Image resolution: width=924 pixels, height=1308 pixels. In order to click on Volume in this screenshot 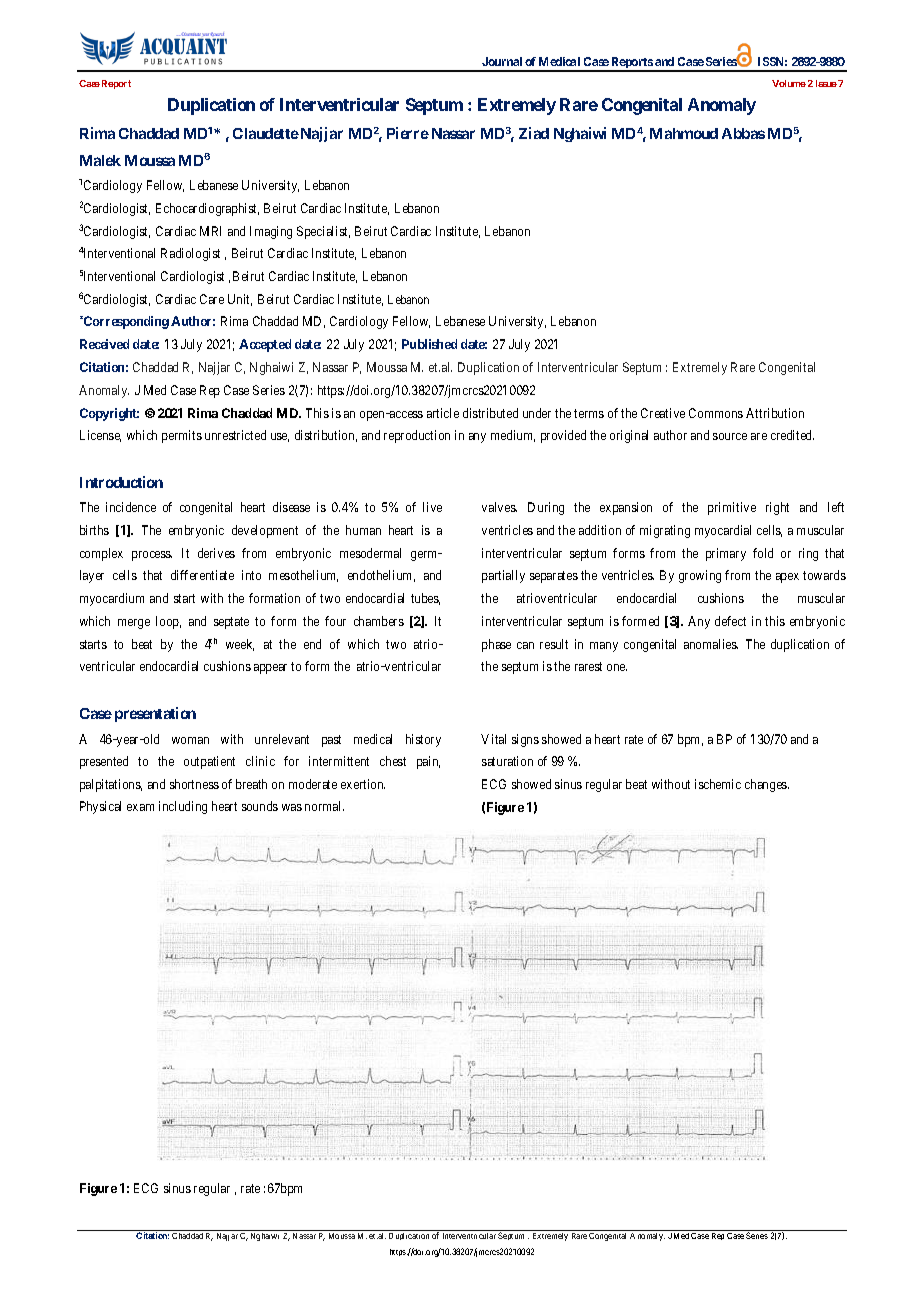, I will do `click(789, 83)`.
